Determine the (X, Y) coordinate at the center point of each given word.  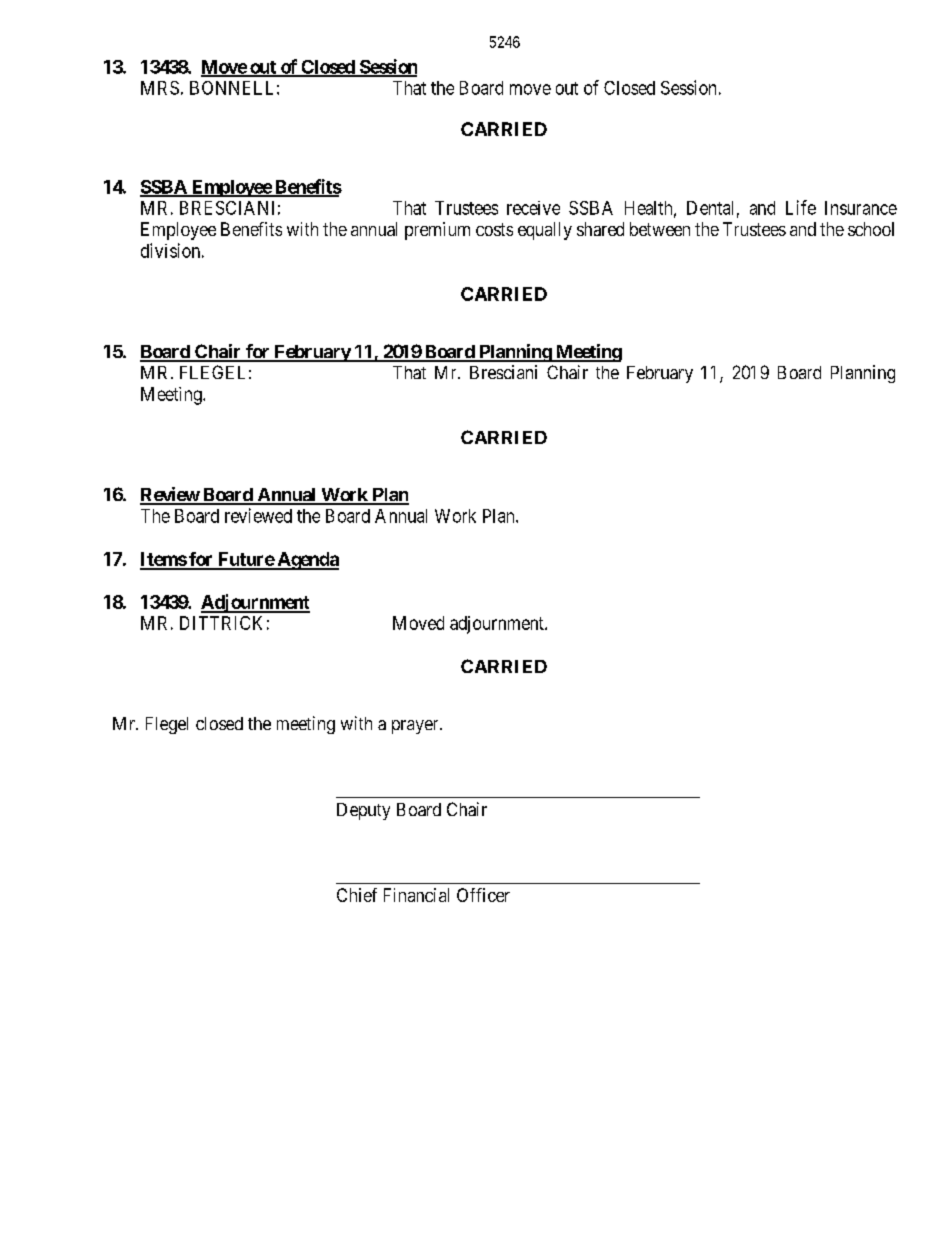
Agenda (307, 561)
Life (801, 207)
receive (533, 208)
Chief (357, 895)
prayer (416, 727)
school (871, 229)
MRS (160, 88)
